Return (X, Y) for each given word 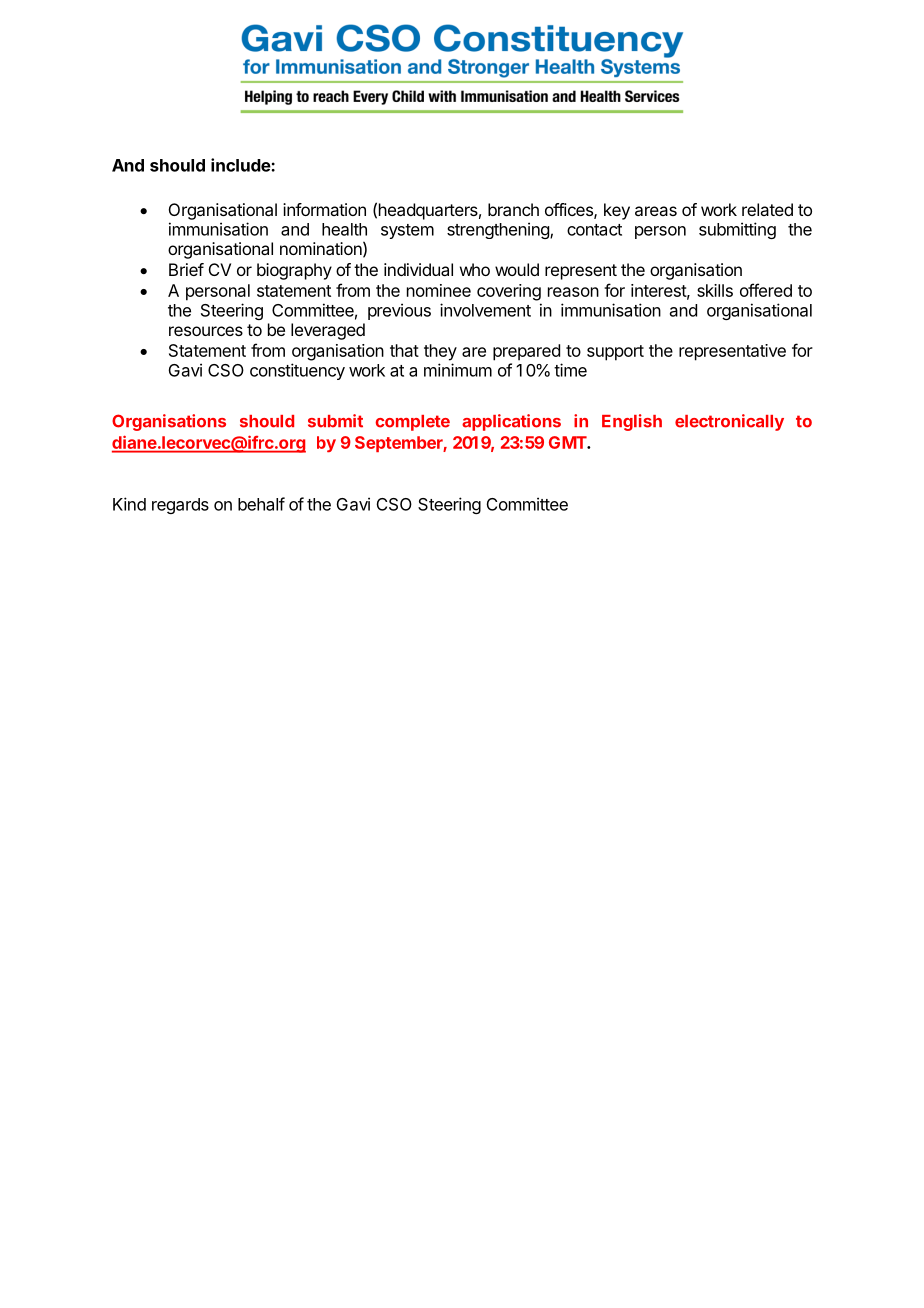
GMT (568, 442)
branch (513, 209)
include (241, 165)
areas (656, 211)
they (440, 352)
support (615, 353)
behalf (261, 504)
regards (180, 506)
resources (206, 331)
